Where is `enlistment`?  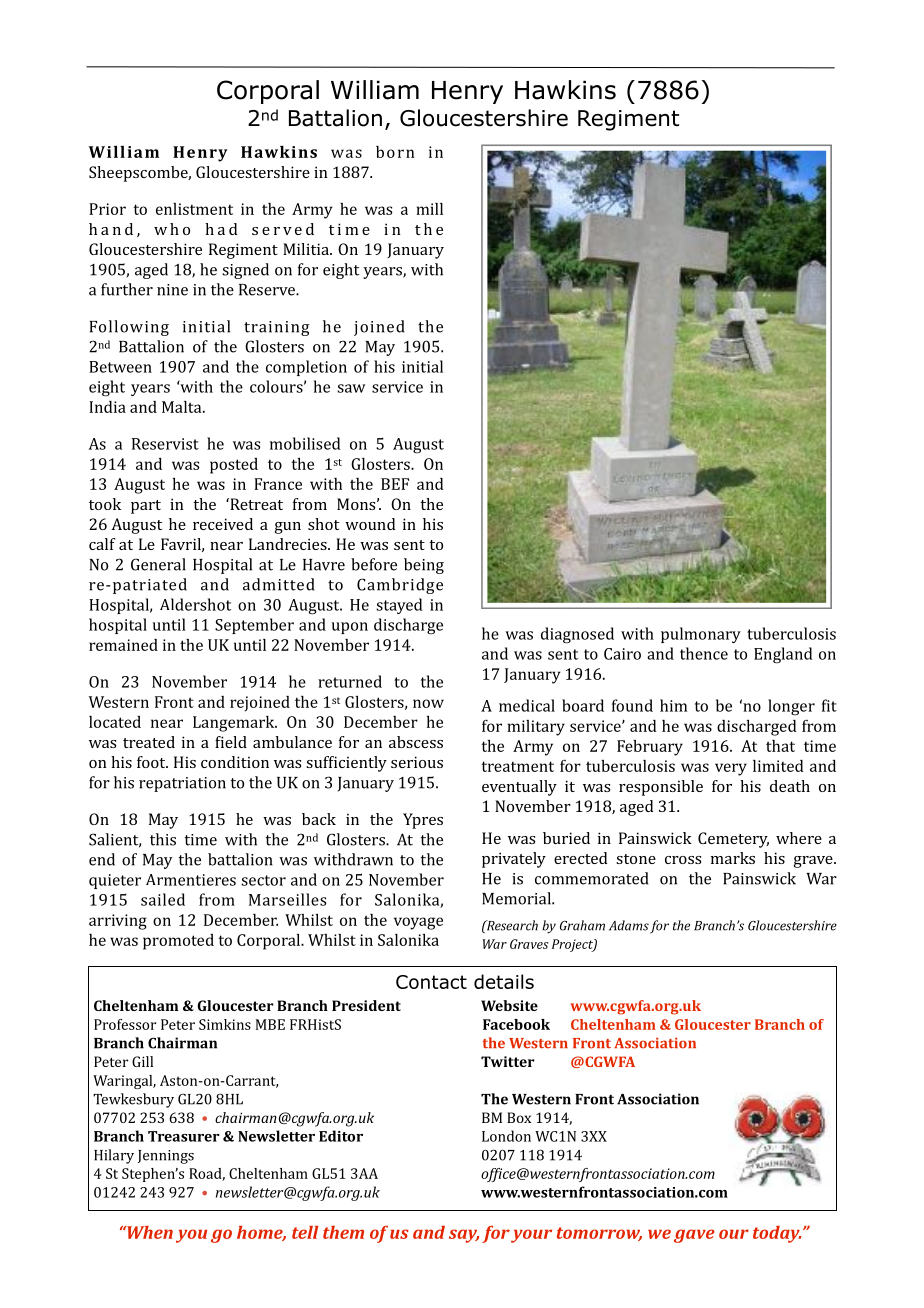
enlistment is located at coordinates (194, 209).
